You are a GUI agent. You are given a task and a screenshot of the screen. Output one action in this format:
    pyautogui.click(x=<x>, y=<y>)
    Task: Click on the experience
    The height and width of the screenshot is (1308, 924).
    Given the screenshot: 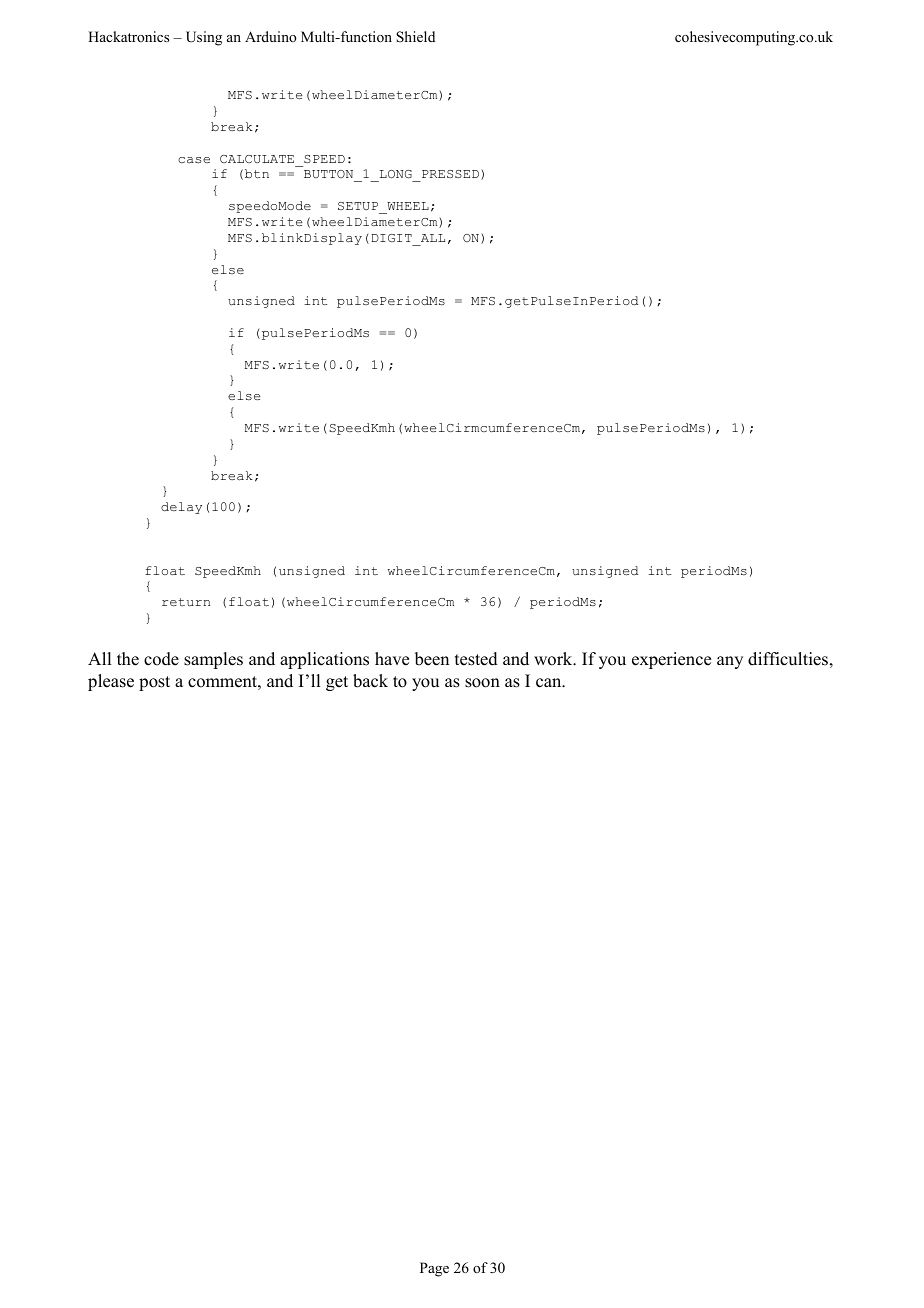 What is the action you would take?
    pyautogui.click(x=671, y=660)
